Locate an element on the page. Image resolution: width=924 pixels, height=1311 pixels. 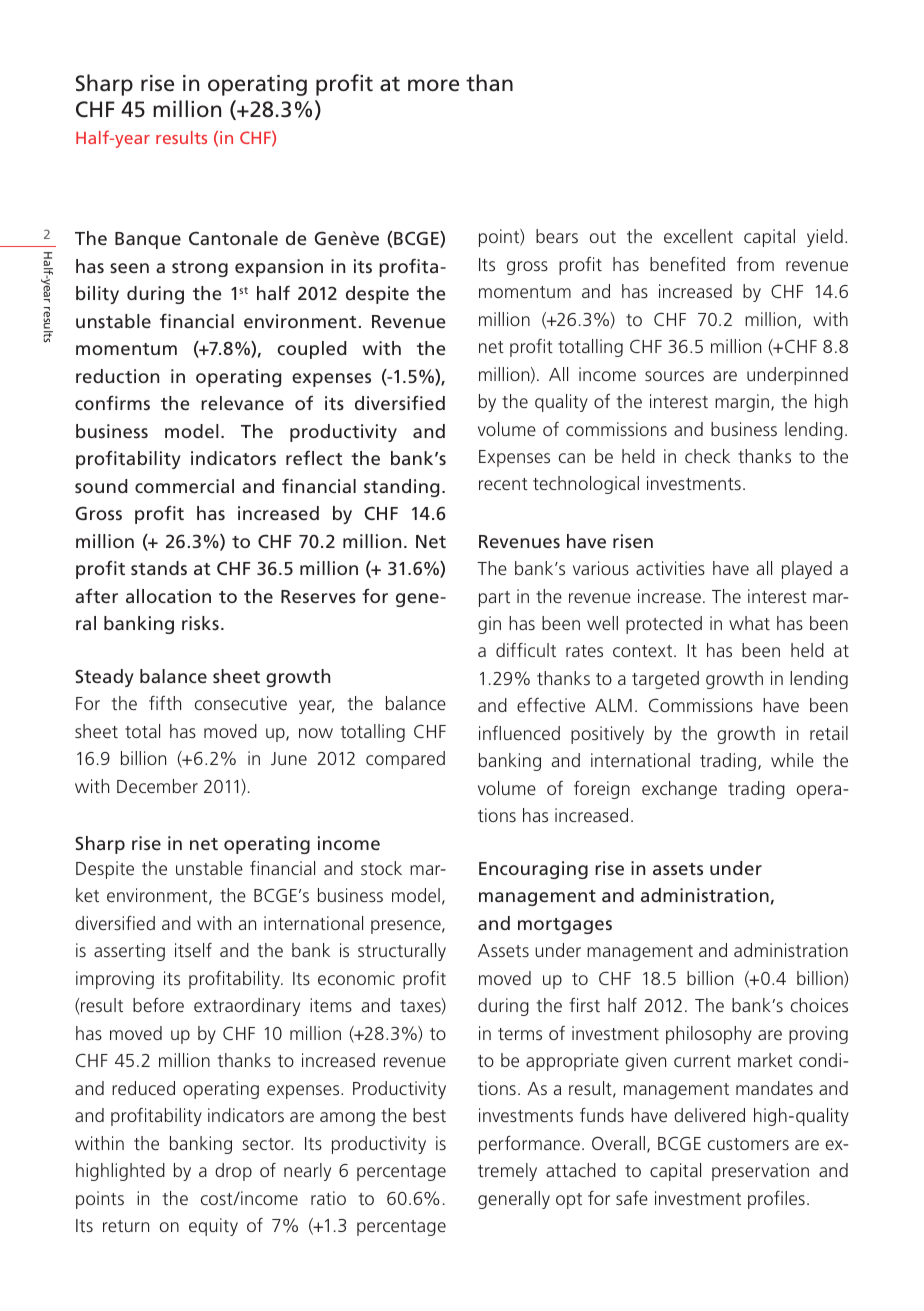
more is located at coordinates (433, 85).
